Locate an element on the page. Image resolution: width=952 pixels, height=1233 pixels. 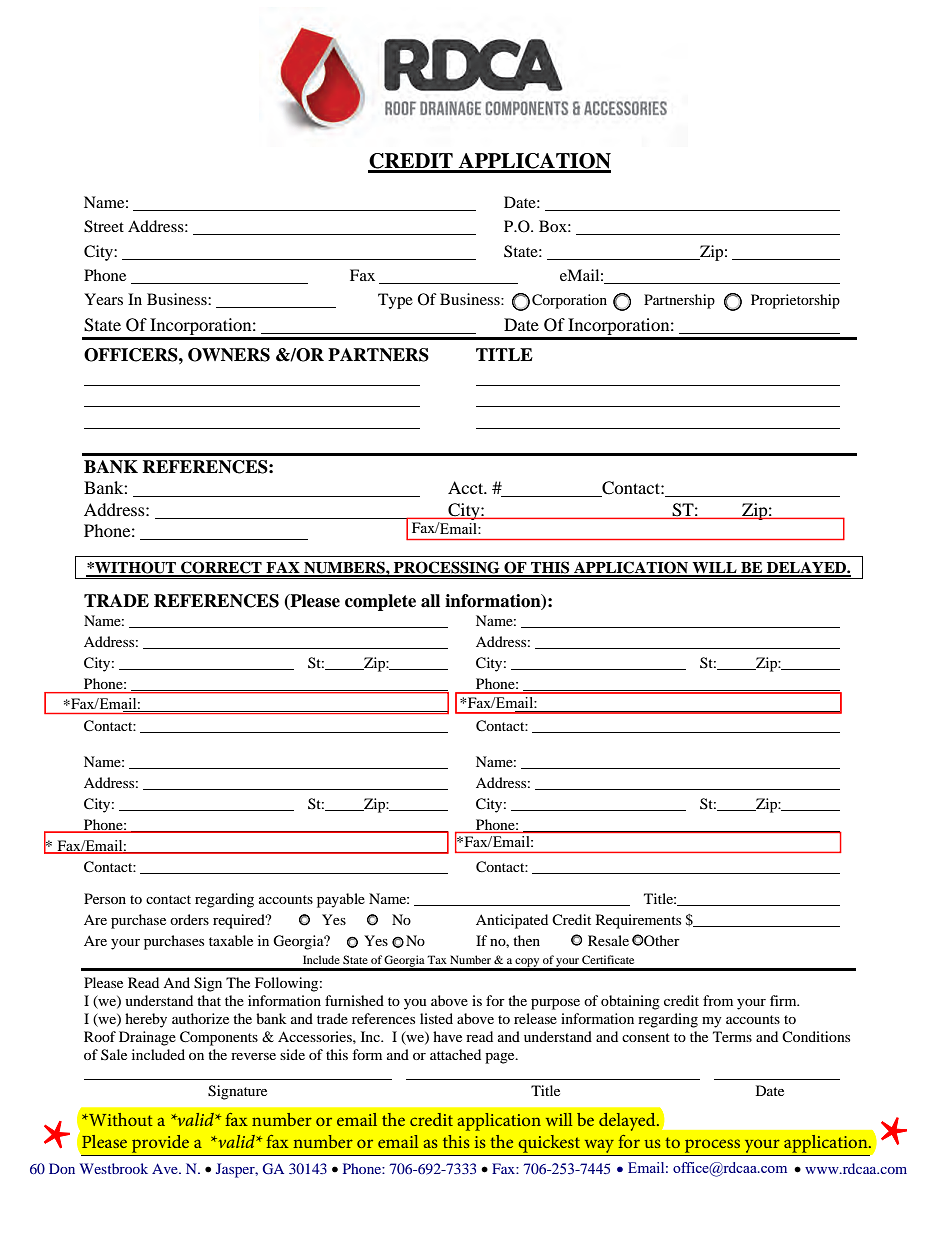
Type is located at coordinates (395, 301).
